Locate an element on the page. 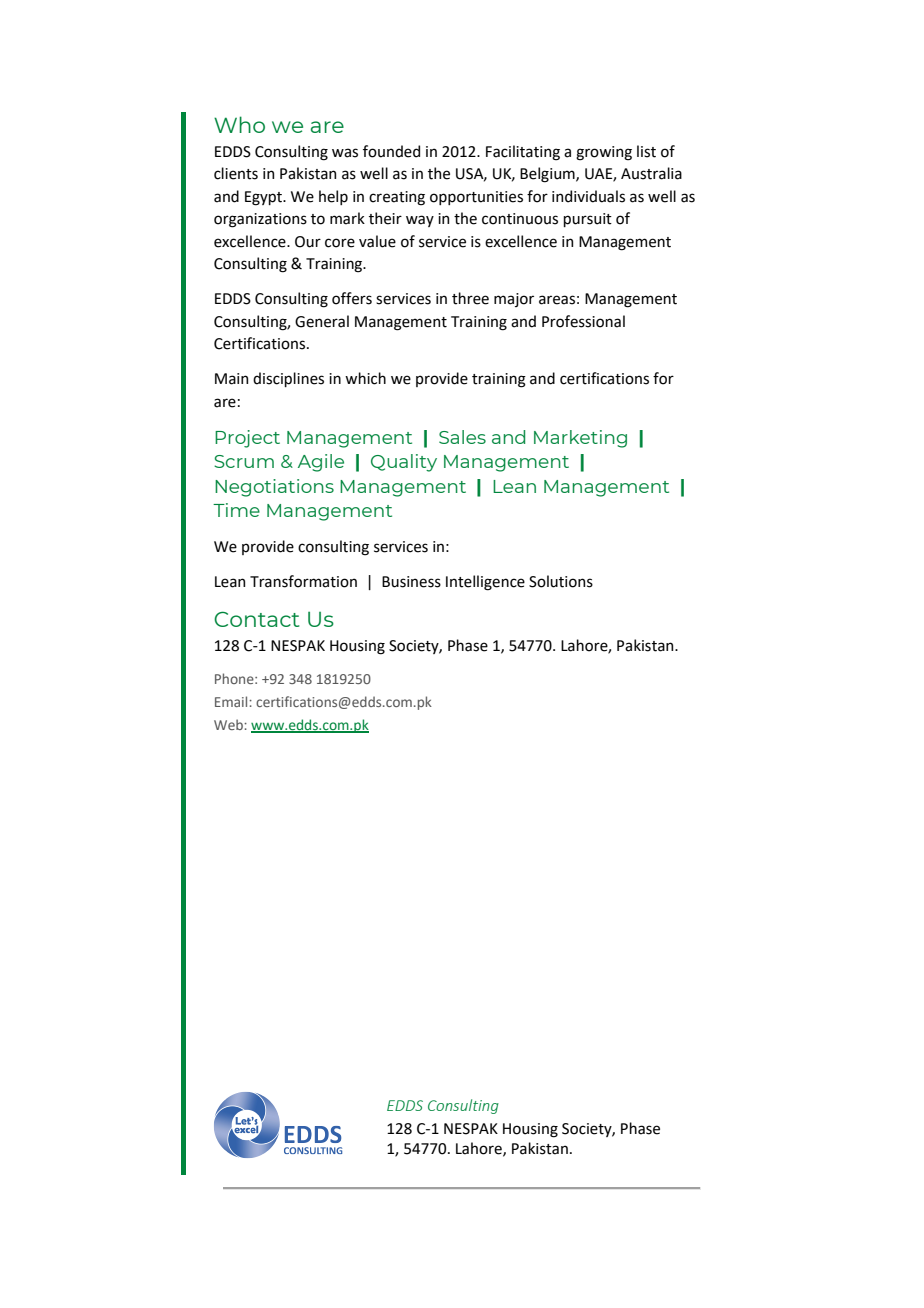  founded is located at coordinates (391, 151).
